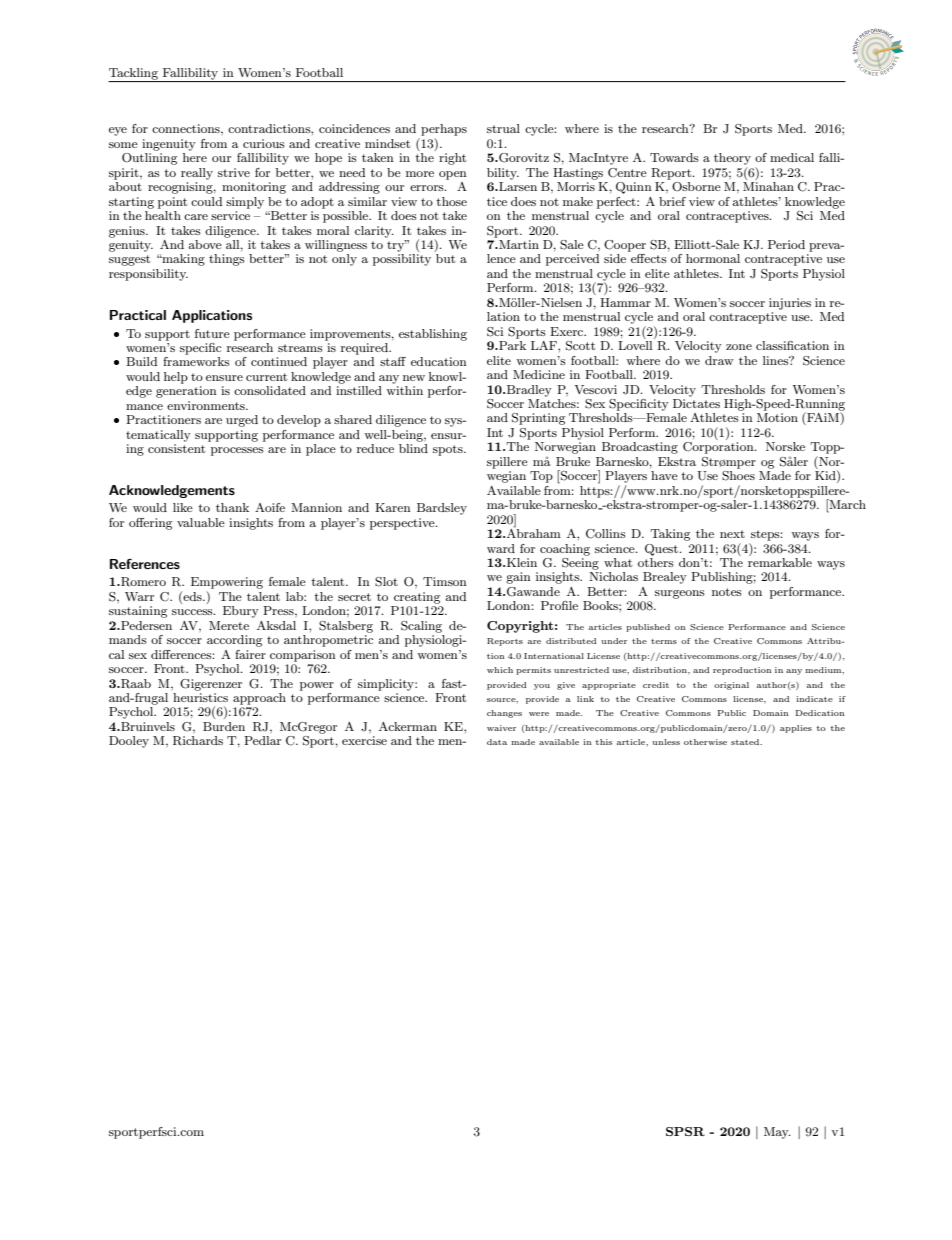  Describe the element at coordinates (234, 641) in the page. I see `according` at that location.
